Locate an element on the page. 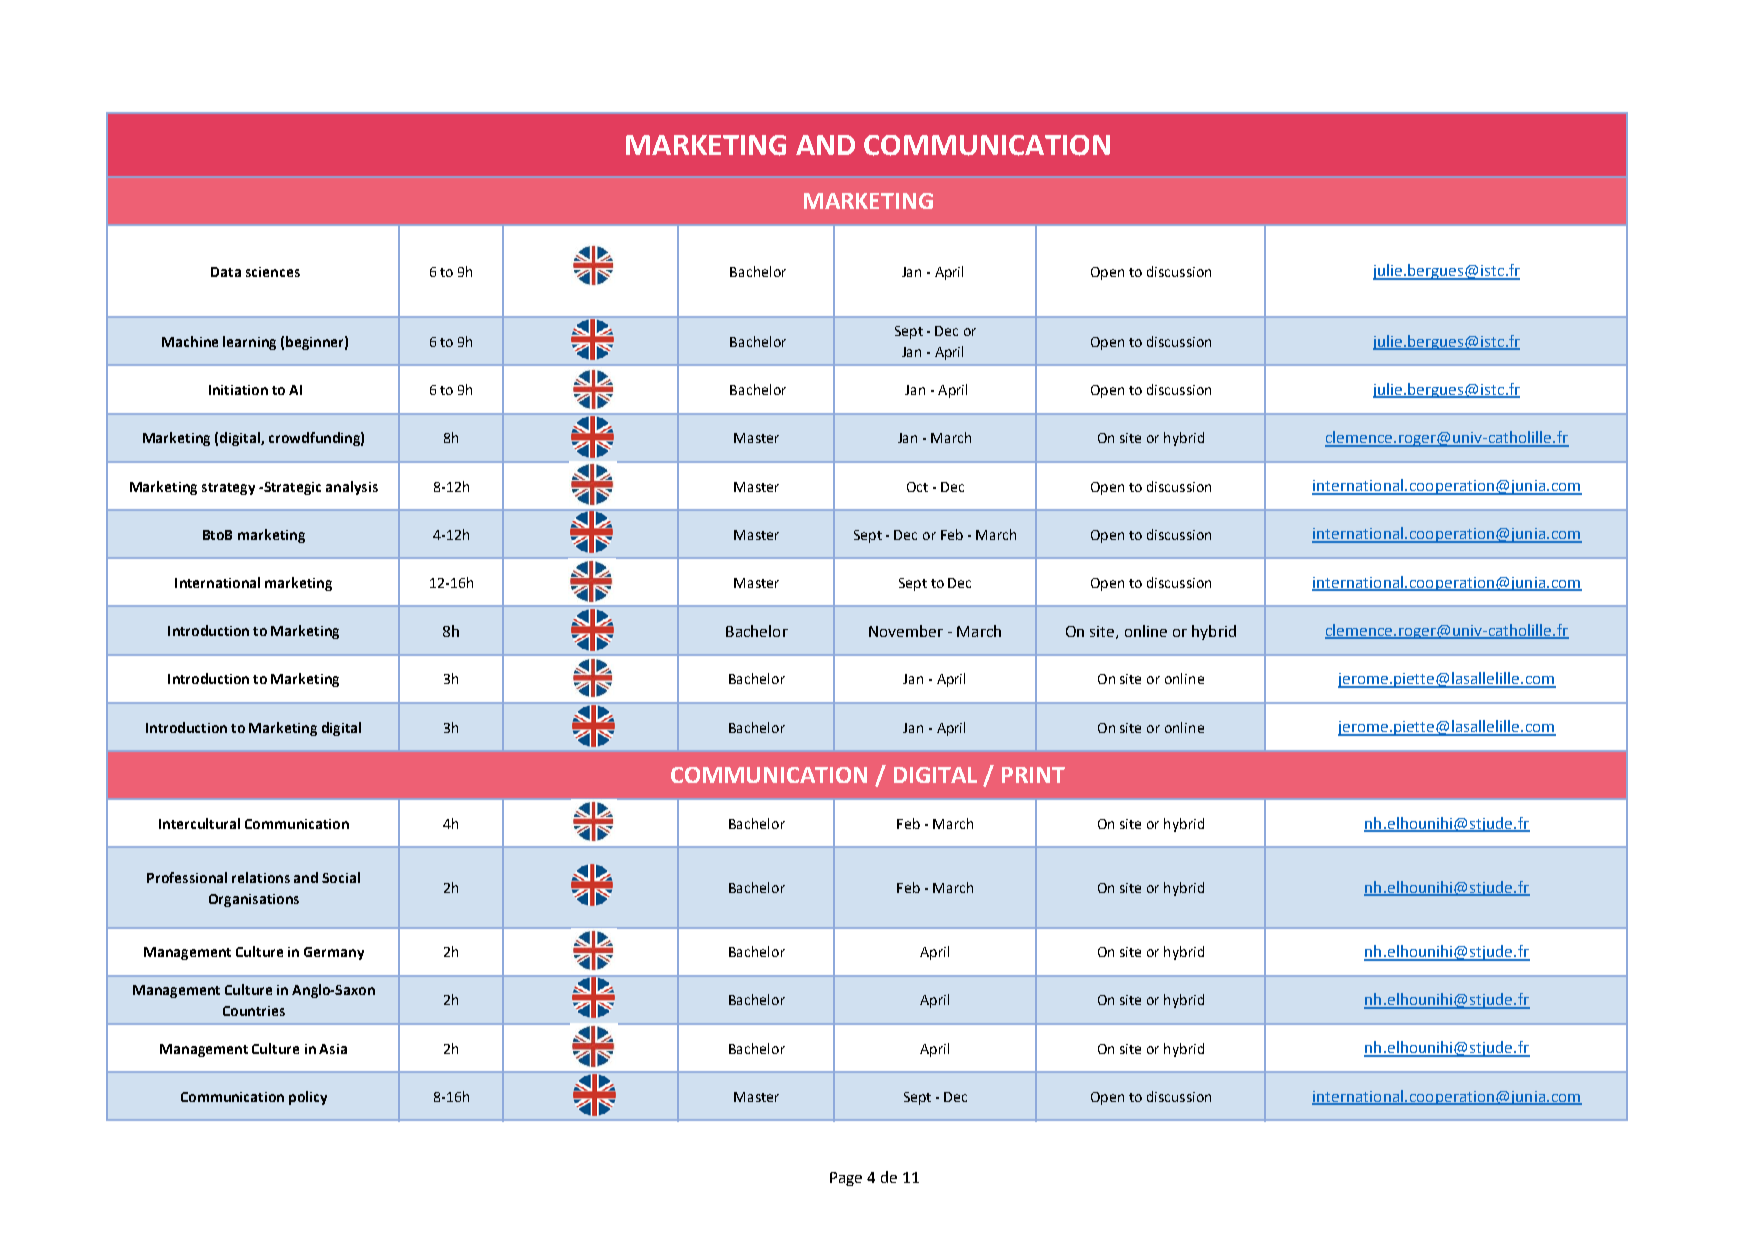 The width and height of the page is (1751, 1238). Page is located at coordinates (846, 1179).
